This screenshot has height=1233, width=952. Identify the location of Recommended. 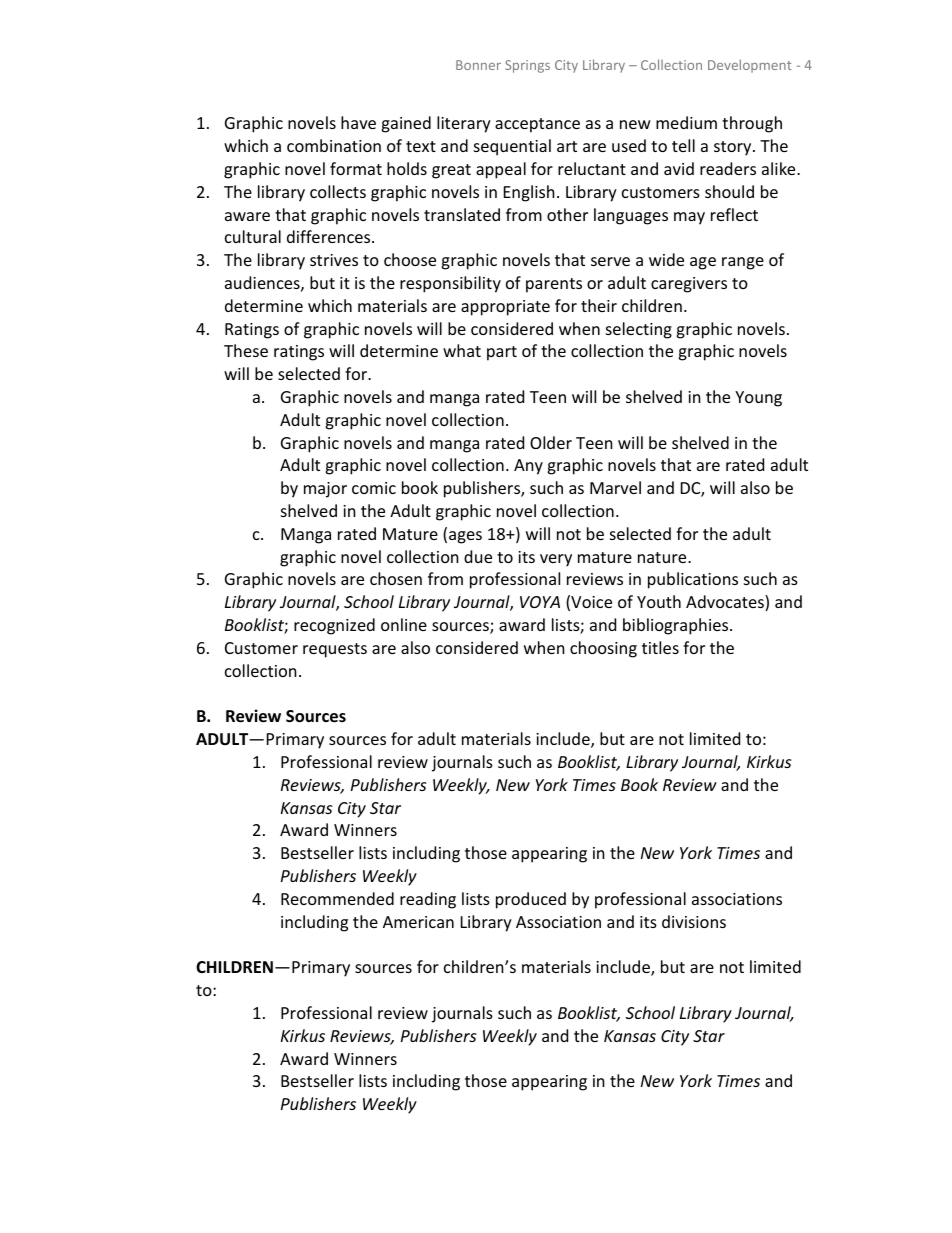
(337, 898).
